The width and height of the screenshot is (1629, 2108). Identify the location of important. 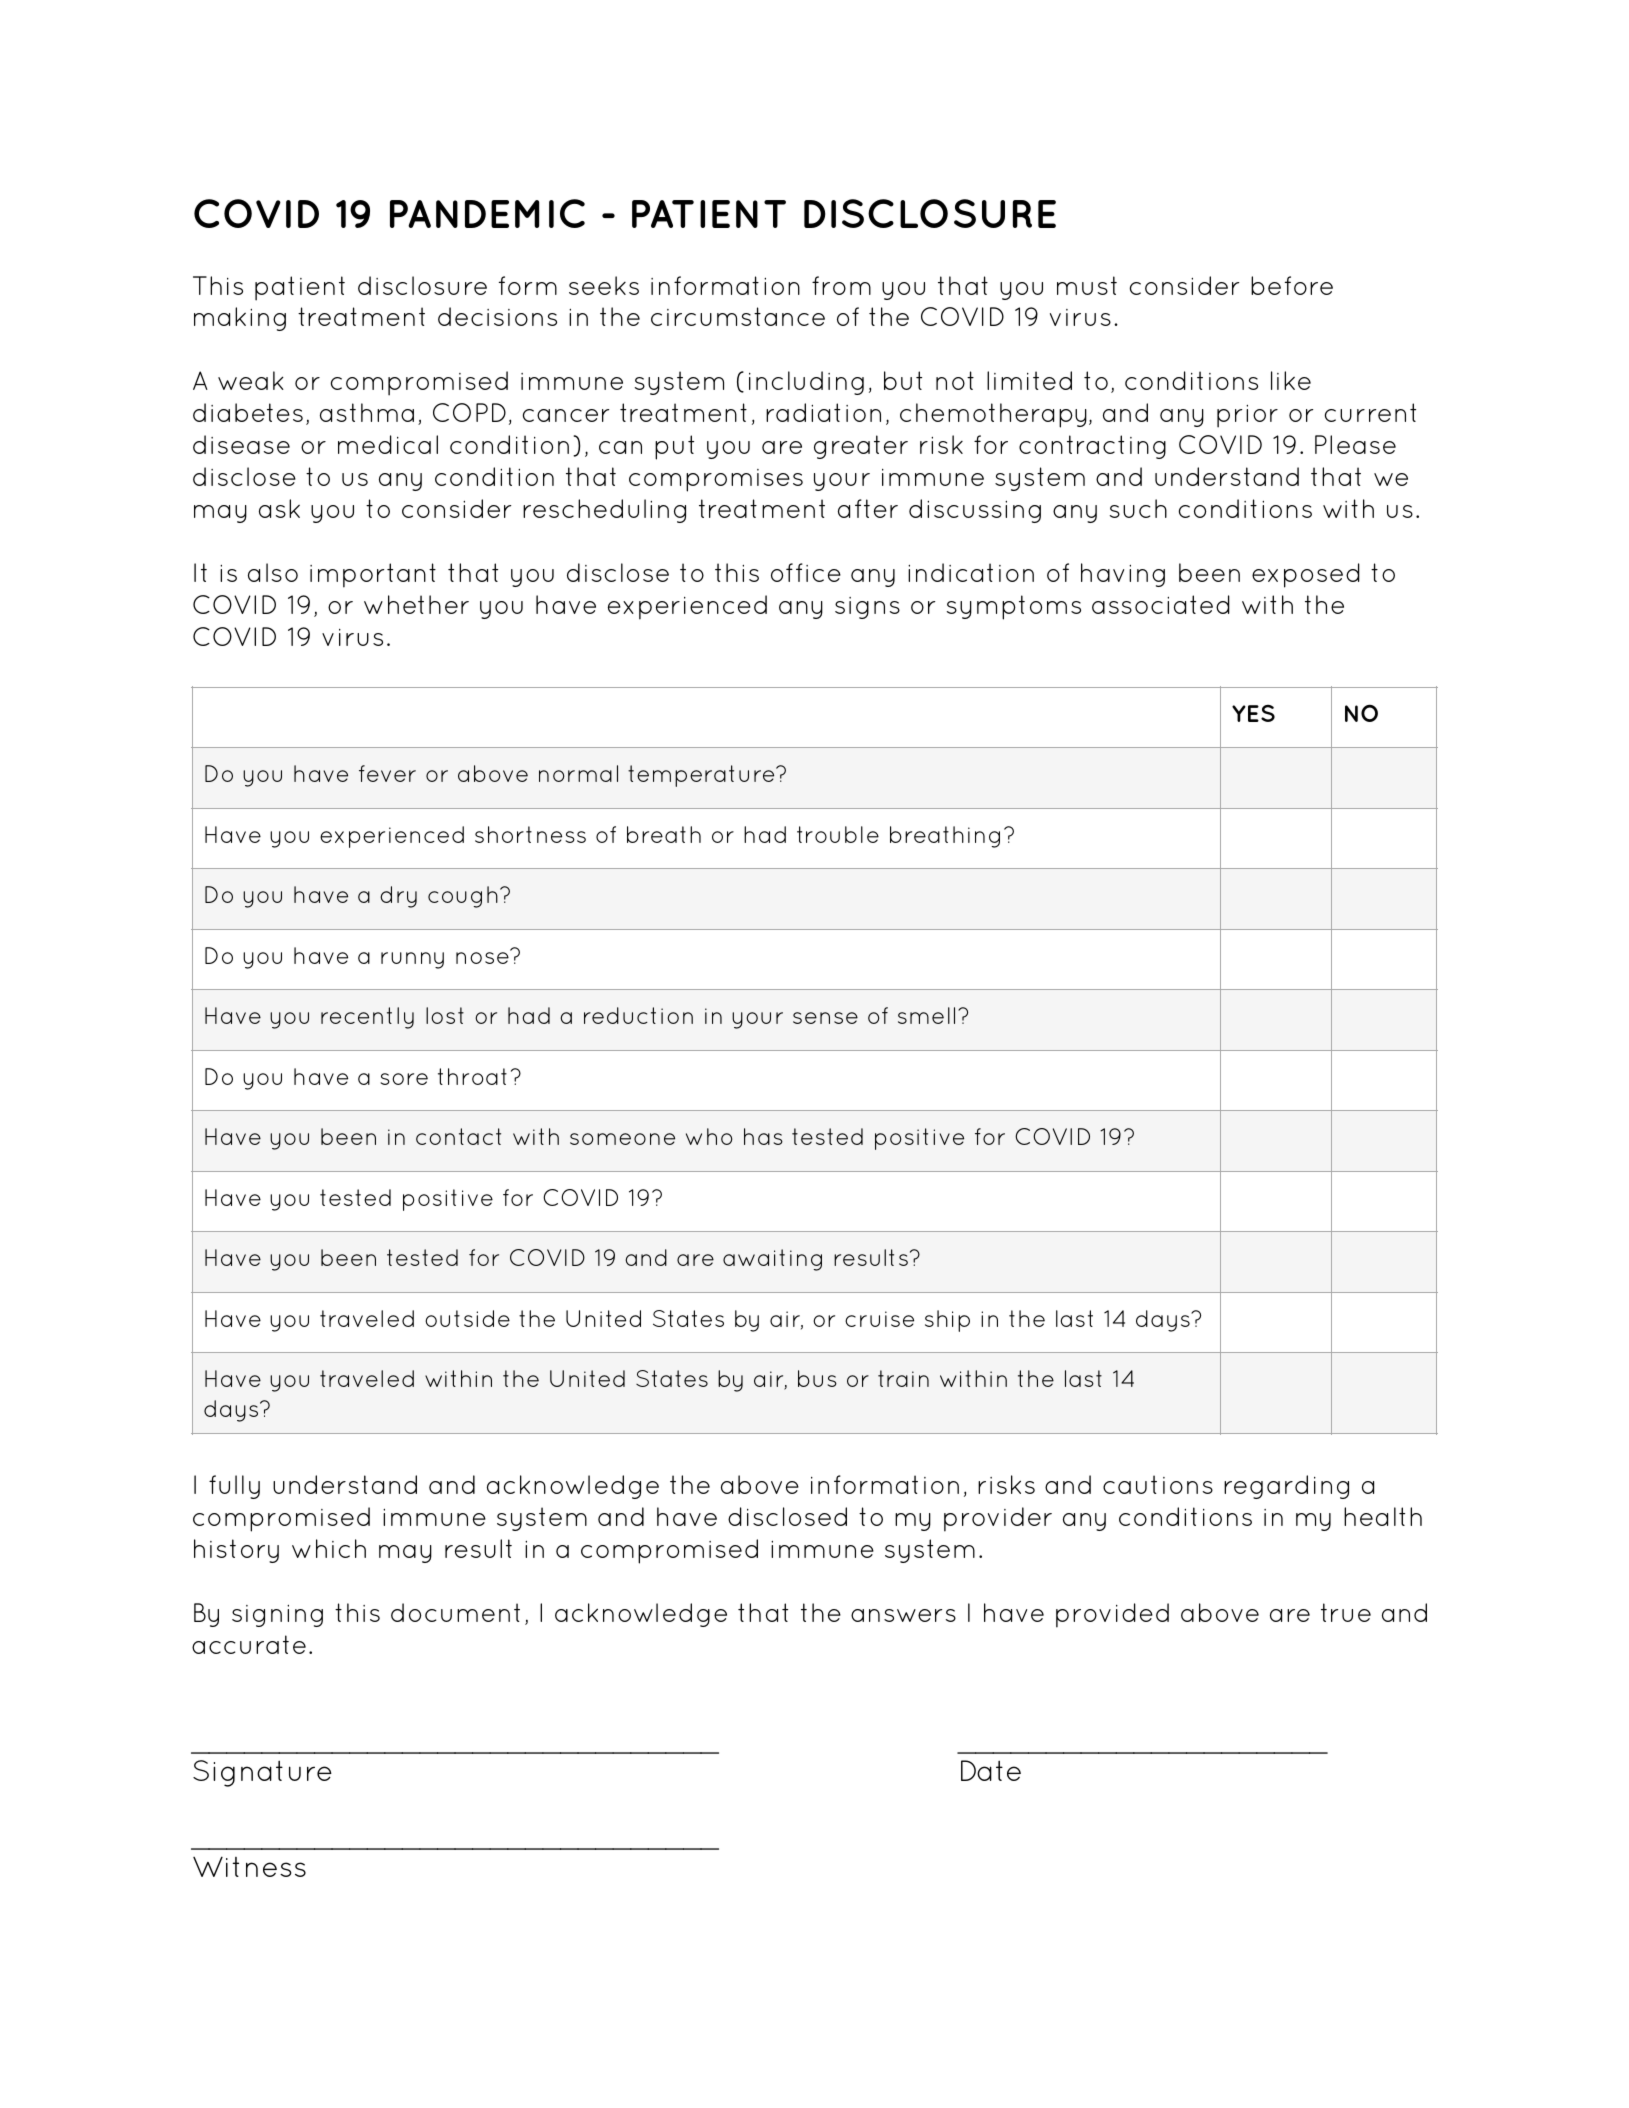
(373, 575).
